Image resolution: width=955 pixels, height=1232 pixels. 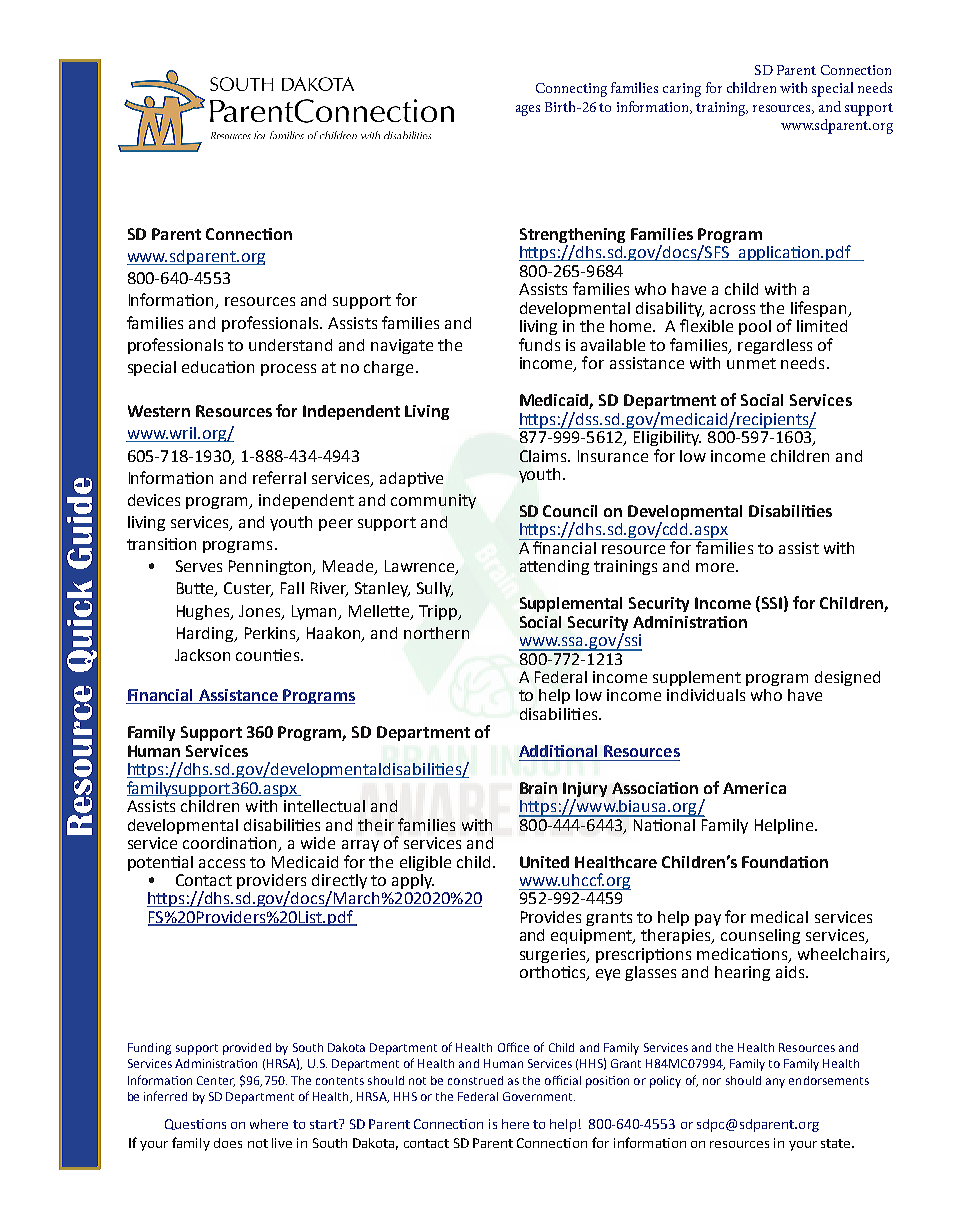 I want to click on caring, so click(x=682, y=90).
